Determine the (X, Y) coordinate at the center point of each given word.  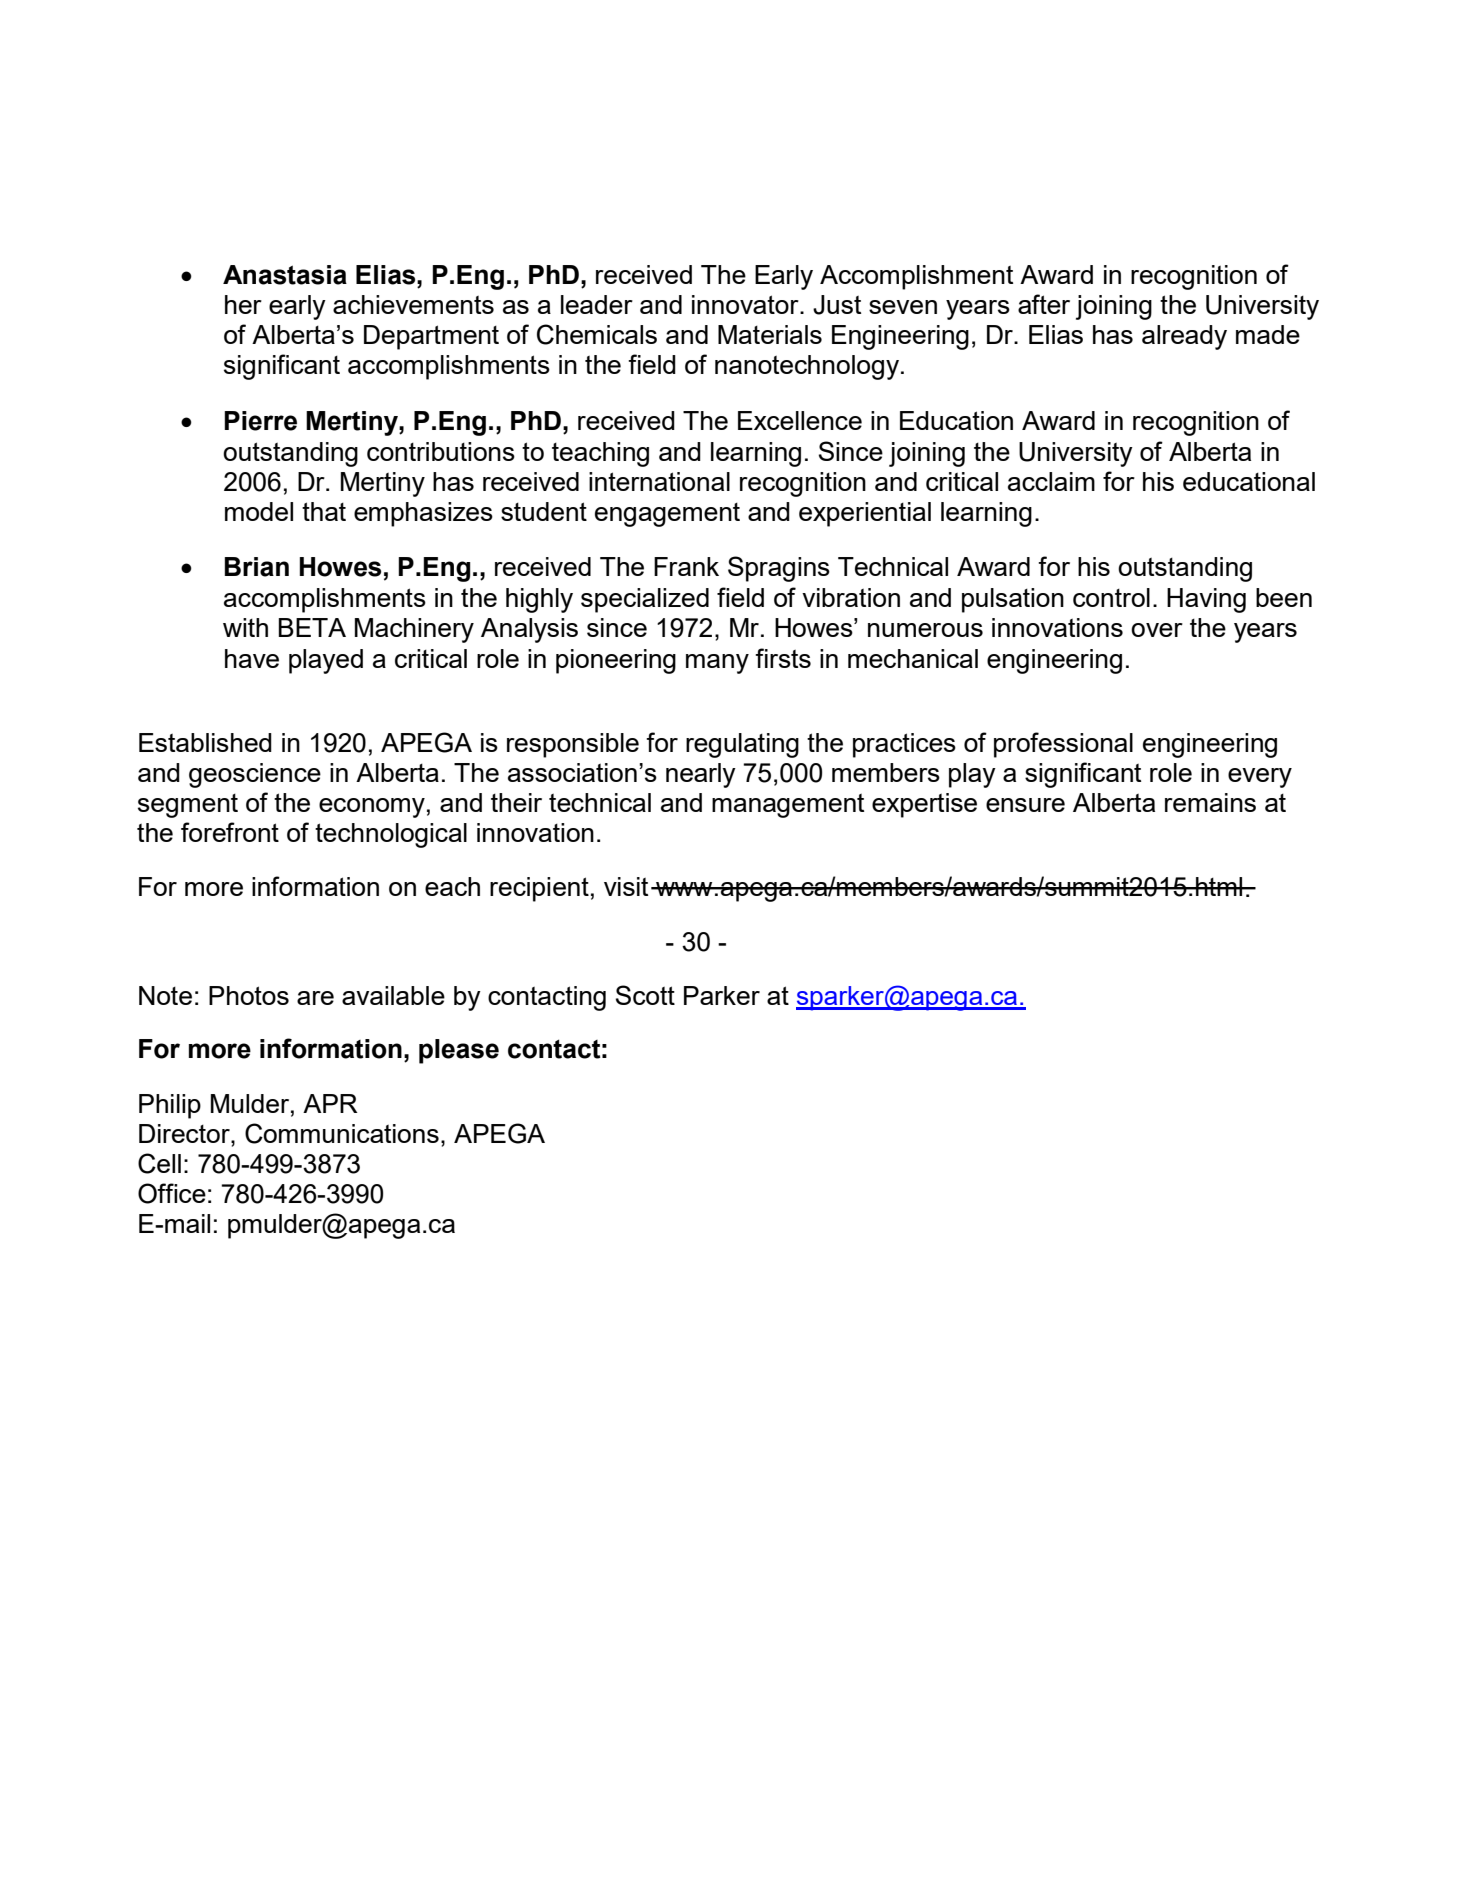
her (243, 304)
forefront (230, 832)
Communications (342, 1133)
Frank (686, 566)
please (459, 1051)
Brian (257, 567)
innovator (746, 304)
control (1111, 597)
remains (1210, 802)
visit (626, 886)
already (1184, 337)
